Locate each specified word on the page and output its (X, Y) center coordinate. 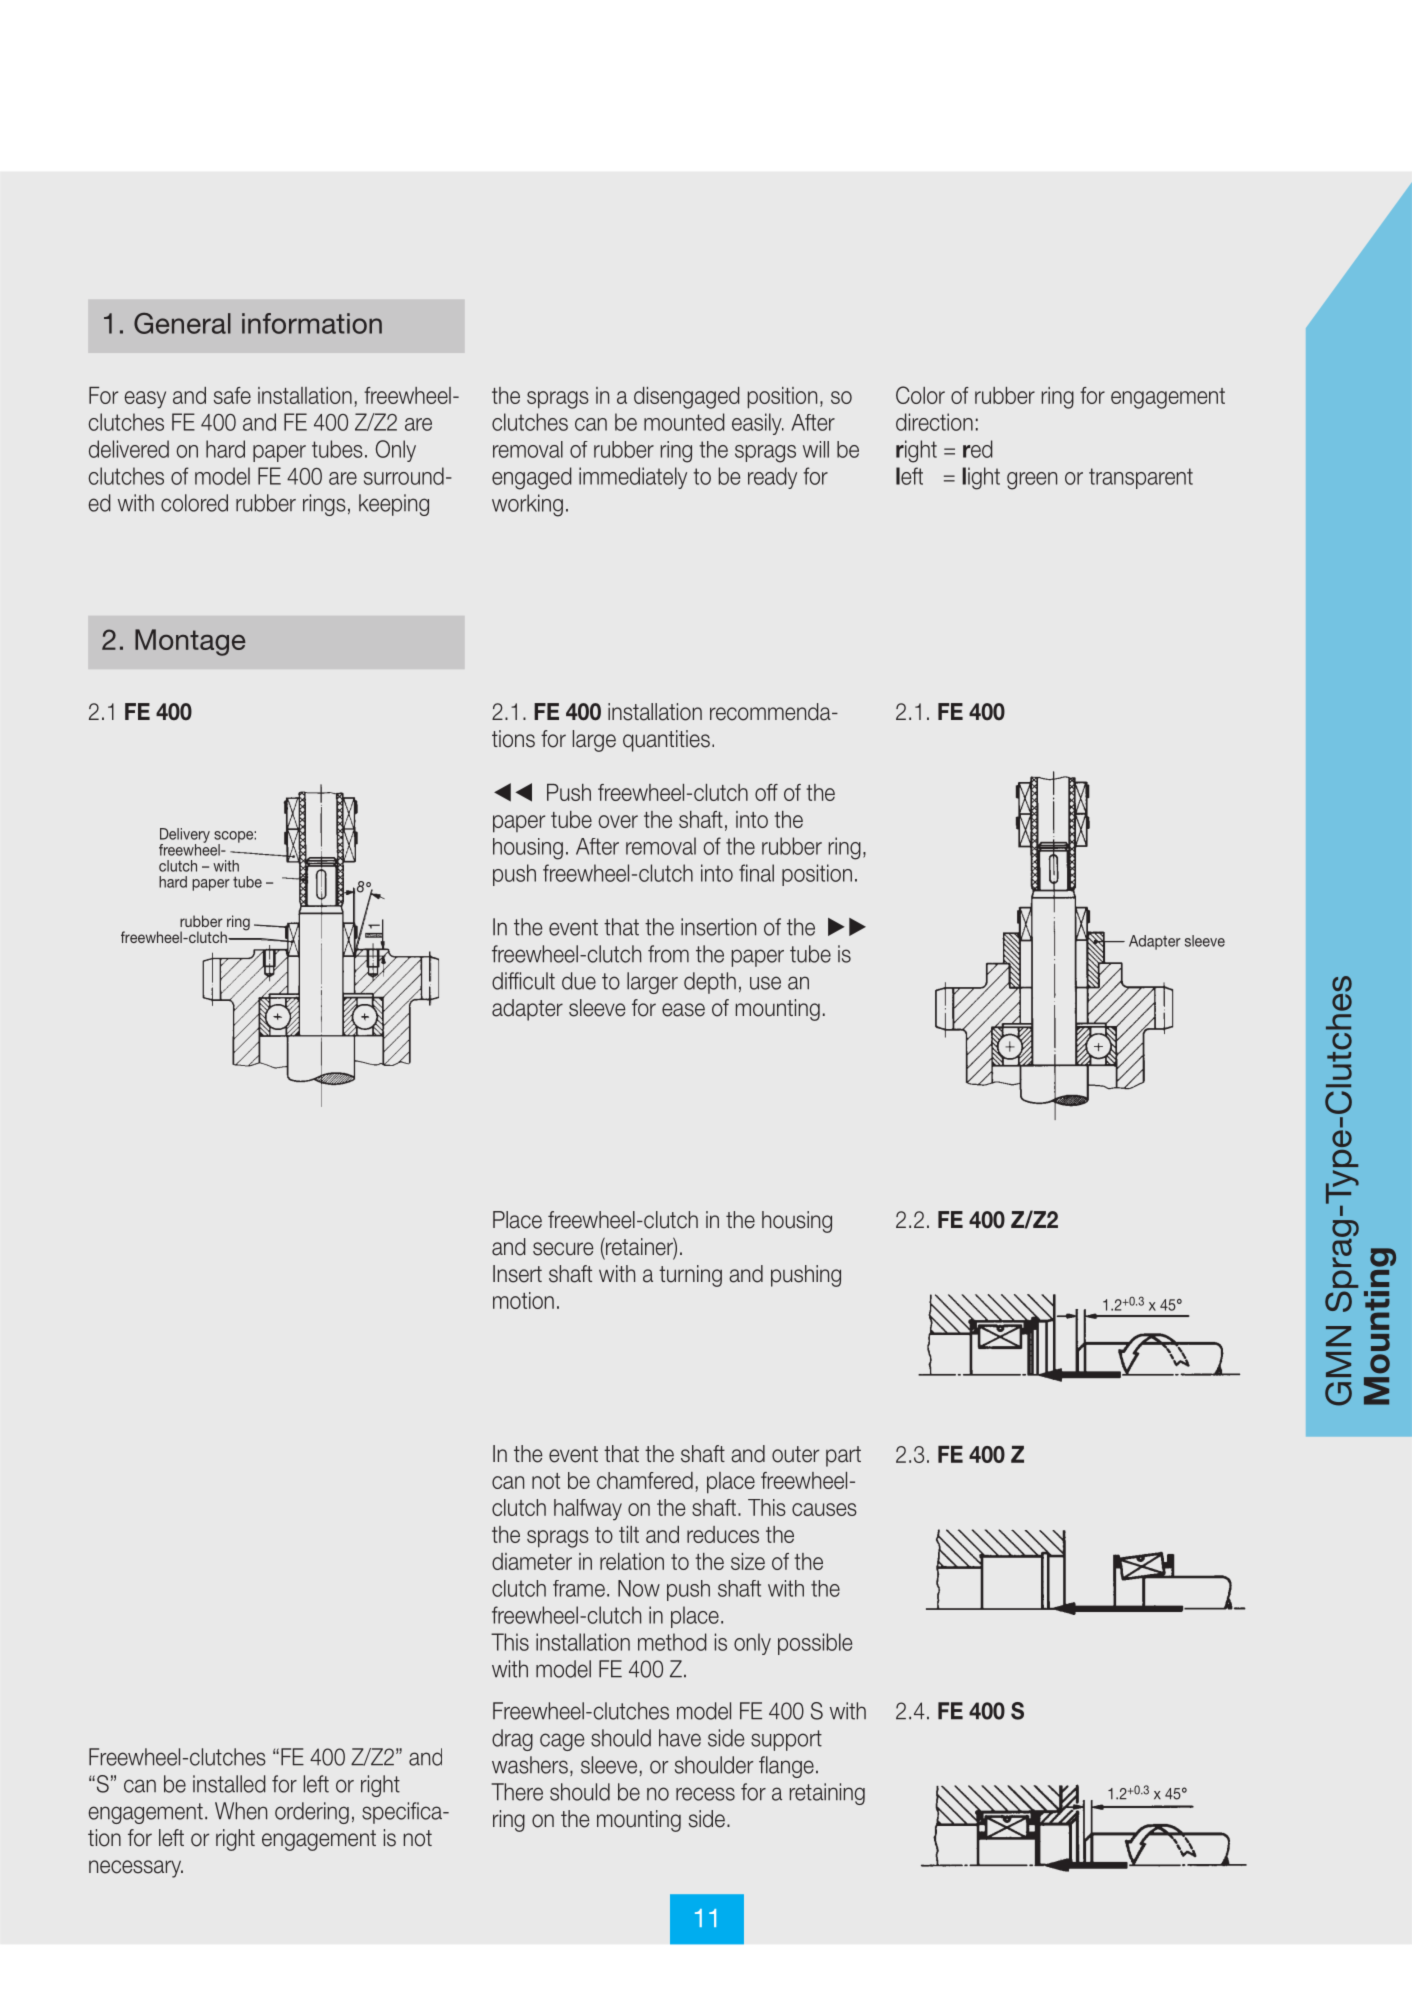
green (1032, 481)
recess (705, 1794)
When (241, 1811)
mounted (684, 422)
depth (710, 983)
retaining (827, 1794)
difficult (523, 981)
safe (232, 395)
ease (683, 1010)
